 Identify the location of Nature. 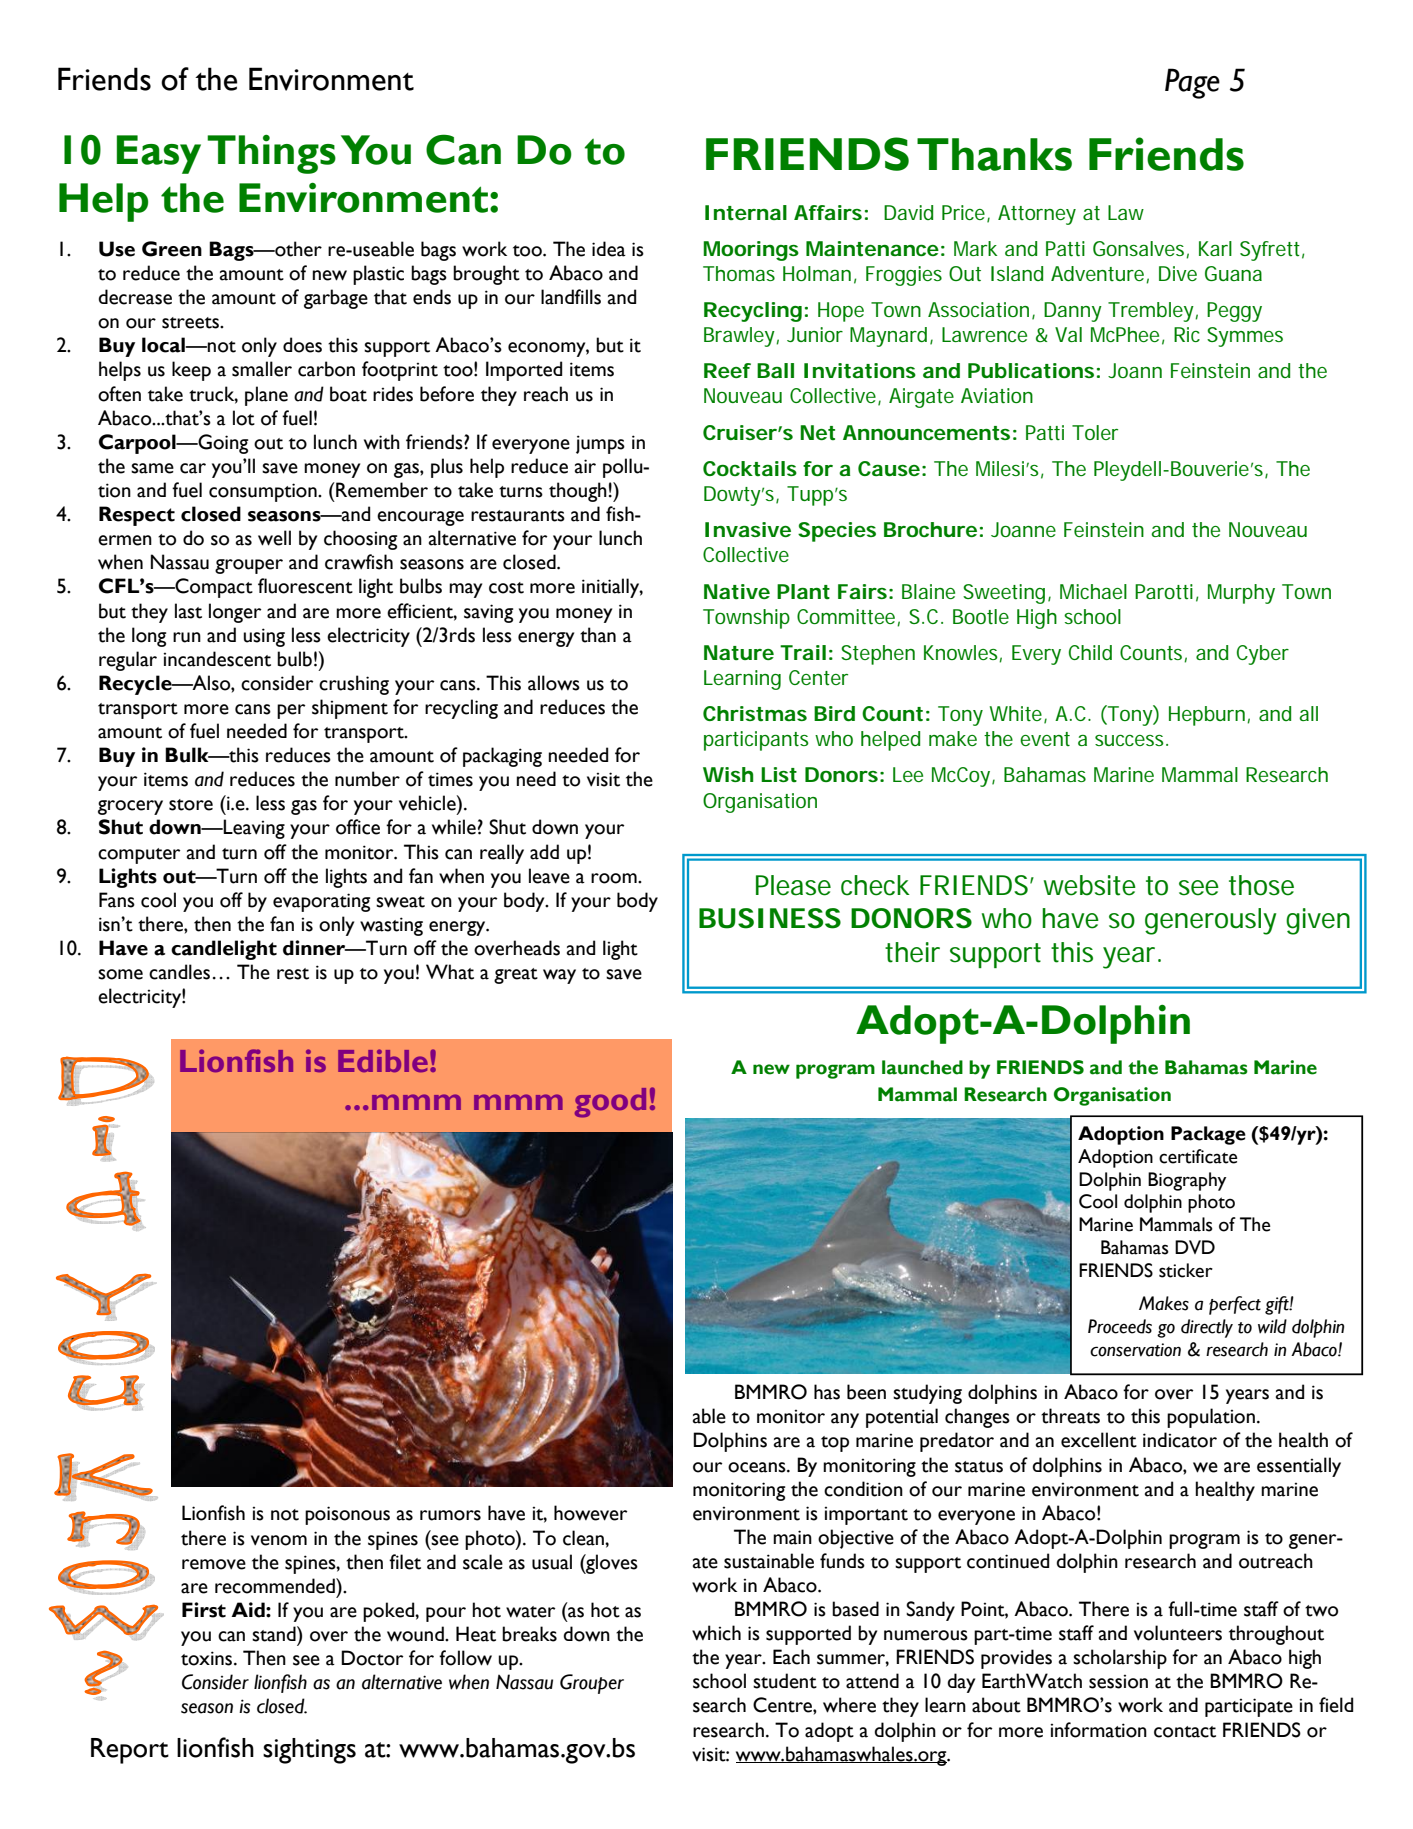
(739, 653).
